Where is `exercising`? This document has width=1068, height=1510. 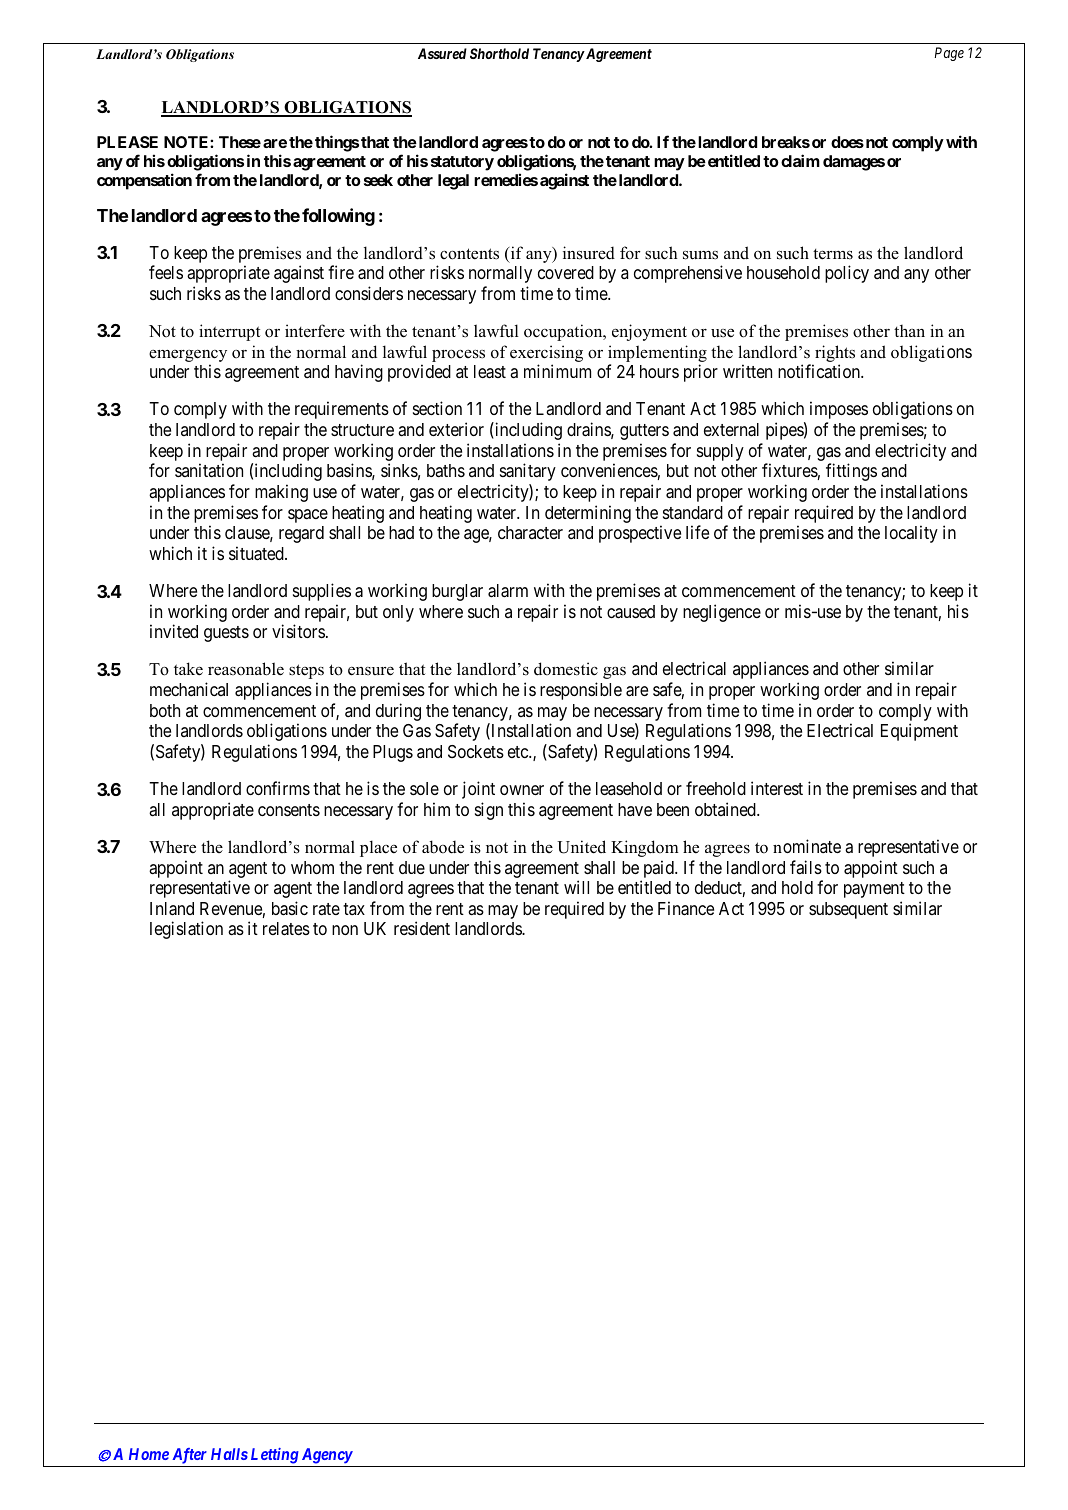
exercising is located at coordinates (546, 355).
